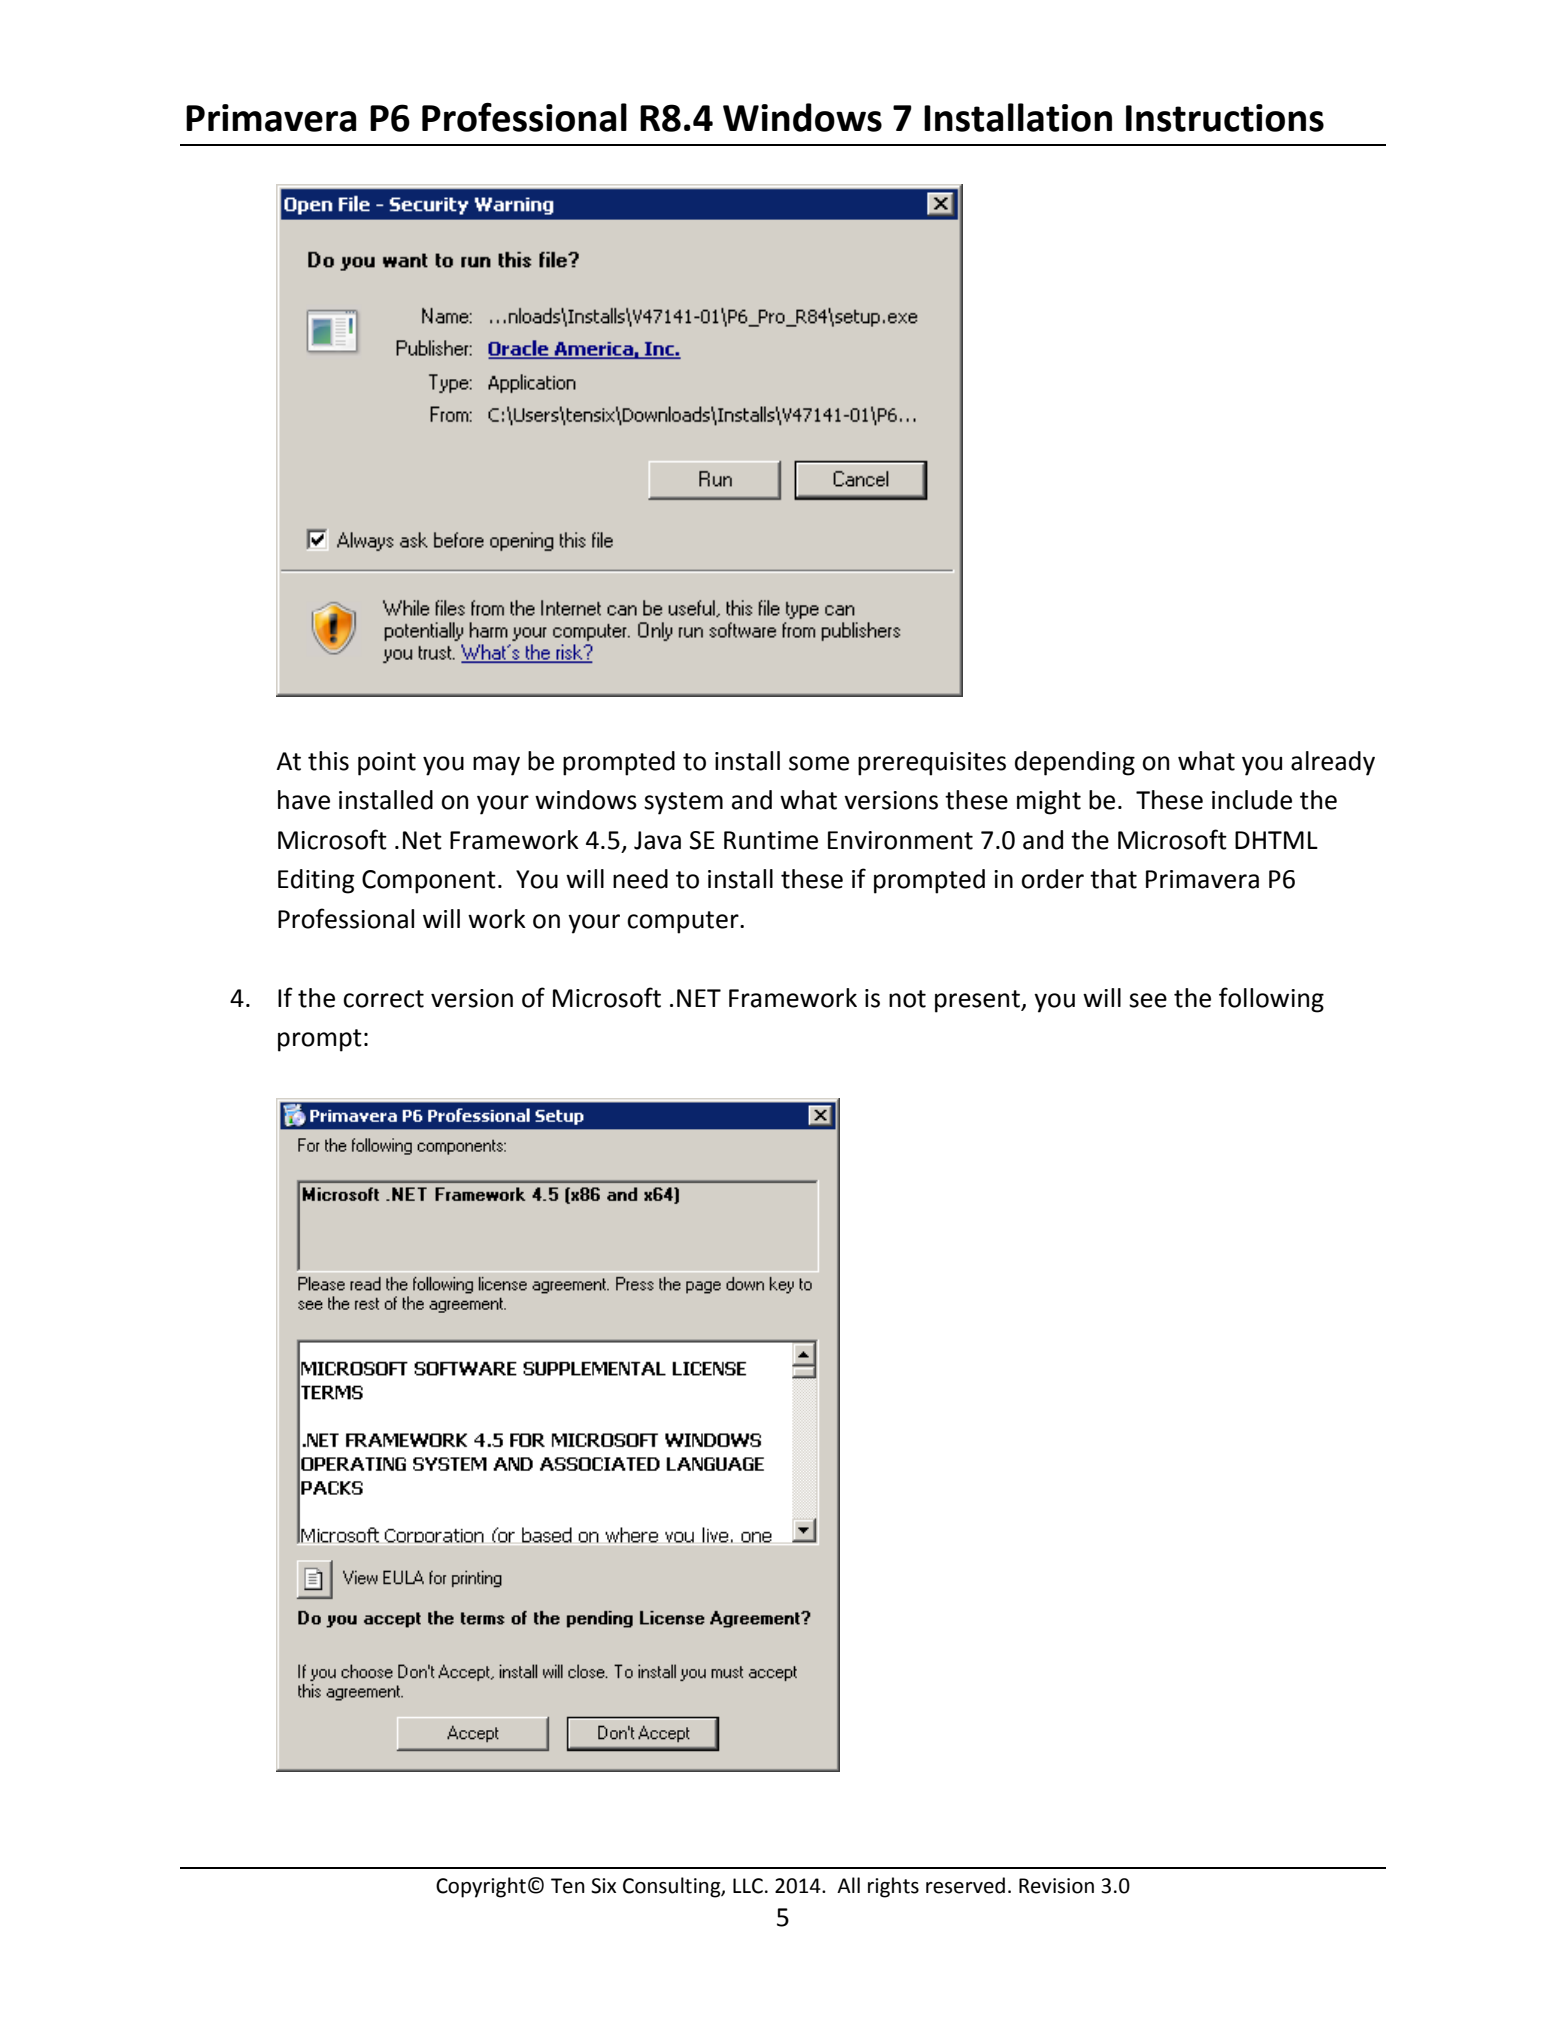 The height and width of the document is (2026, 1566). Describe the element at coordinates (387, 764) in the document. I see `point` at that location.
